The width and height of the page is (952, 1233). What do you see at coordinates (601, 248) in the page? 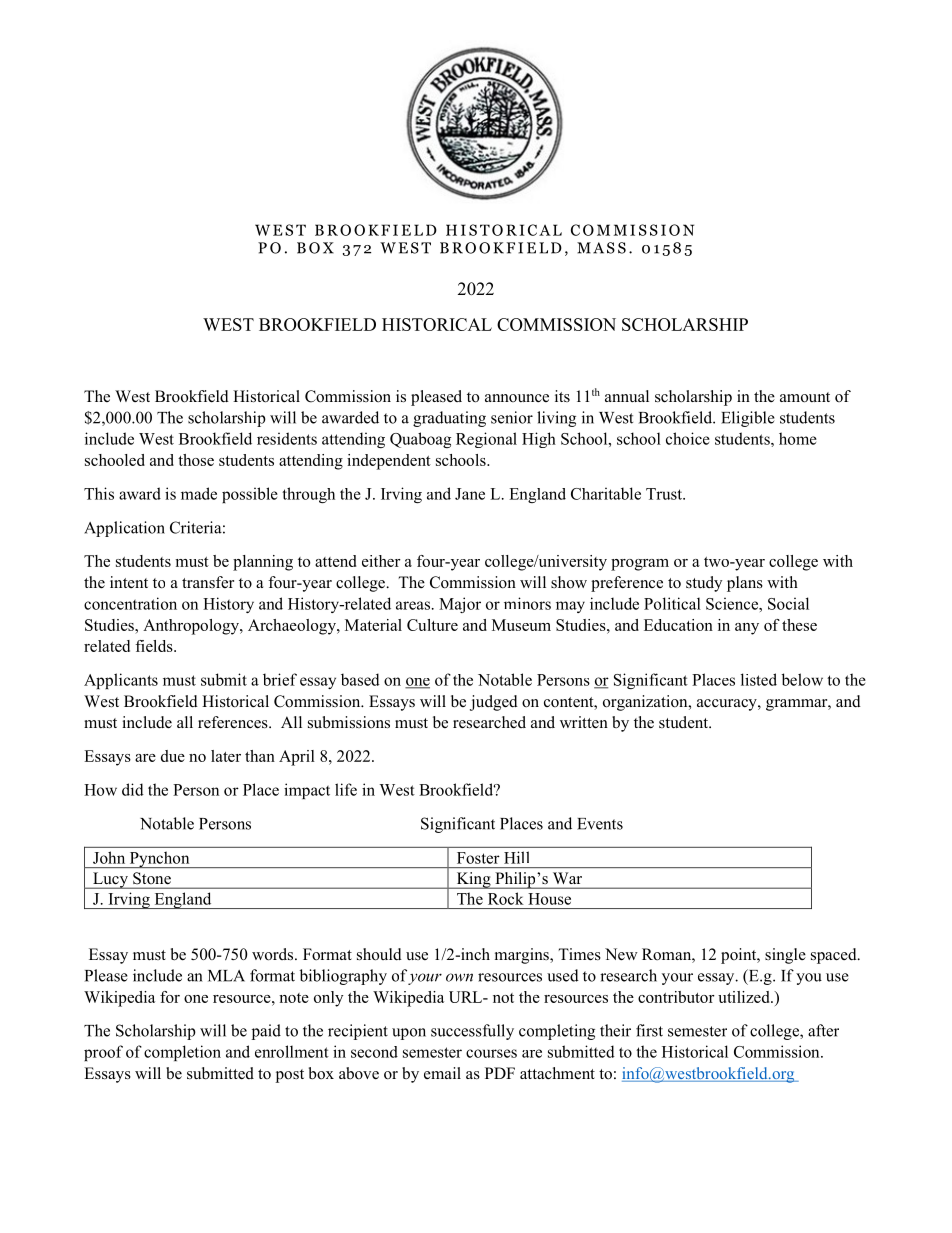
I see `MASS` at bounding box center [601, 248].
